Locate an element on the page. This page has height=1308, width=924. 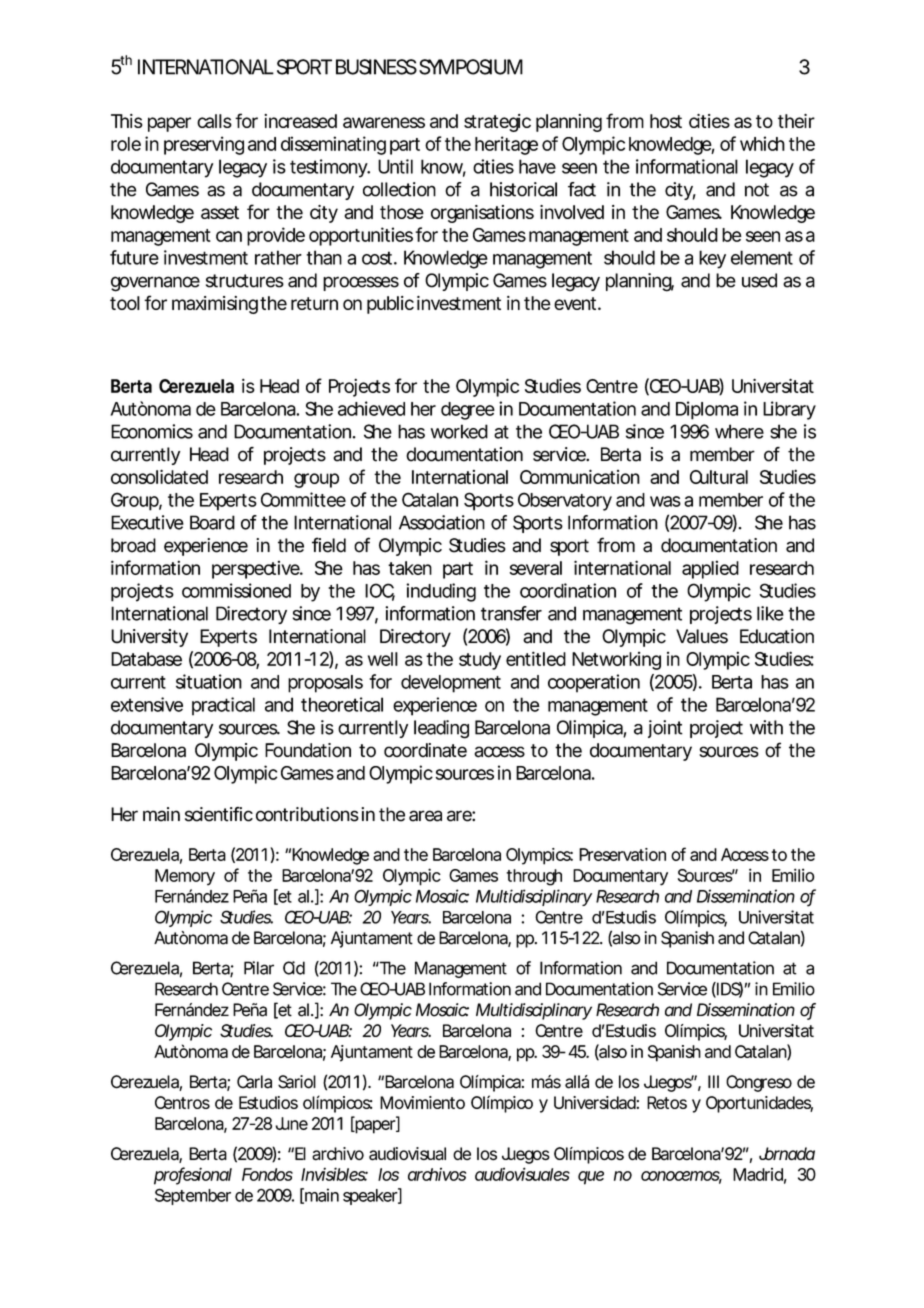
calls is located at coordinates (214, 121).
